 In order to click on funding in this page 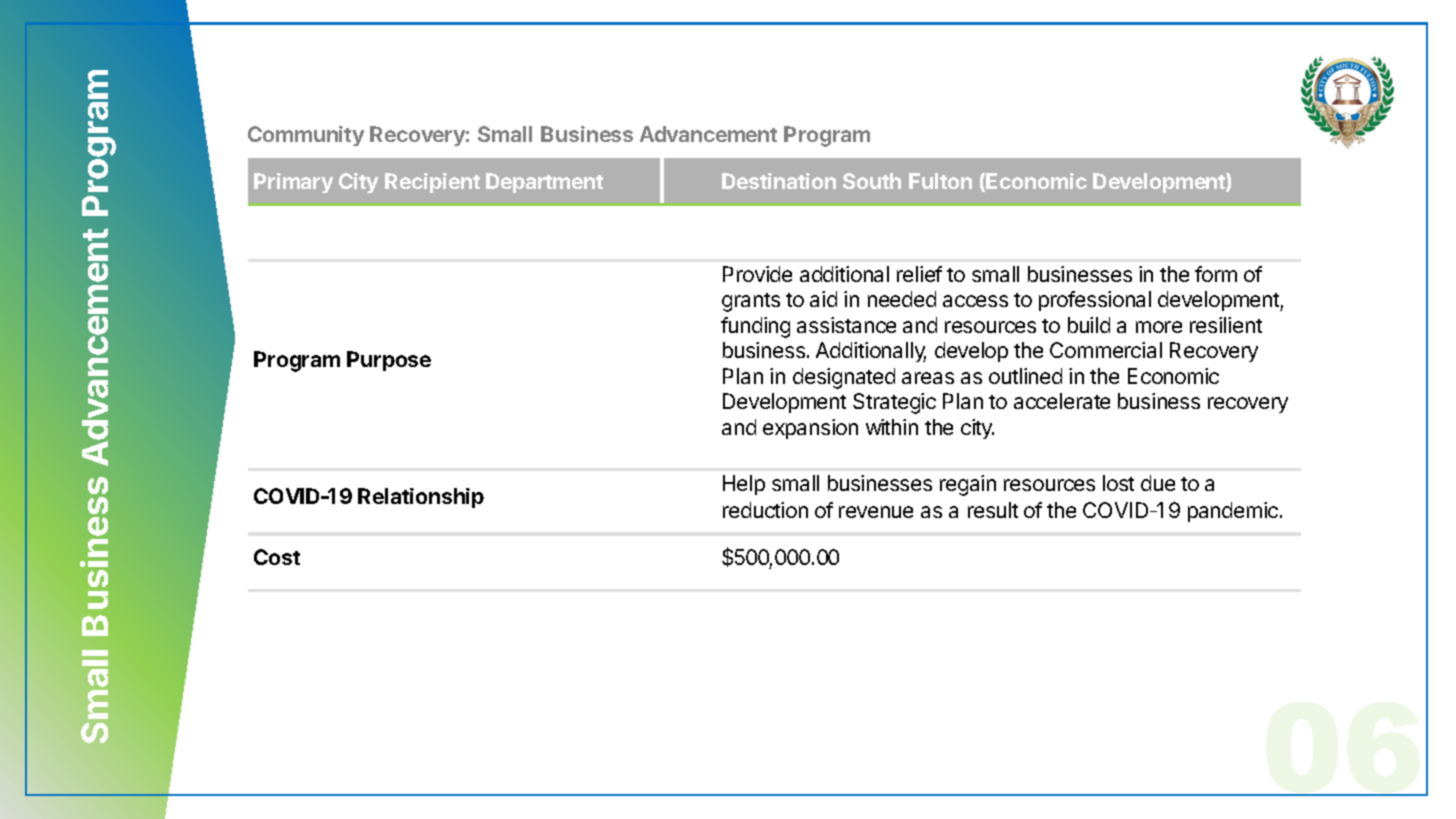, I will do `click(755, 327)`.
